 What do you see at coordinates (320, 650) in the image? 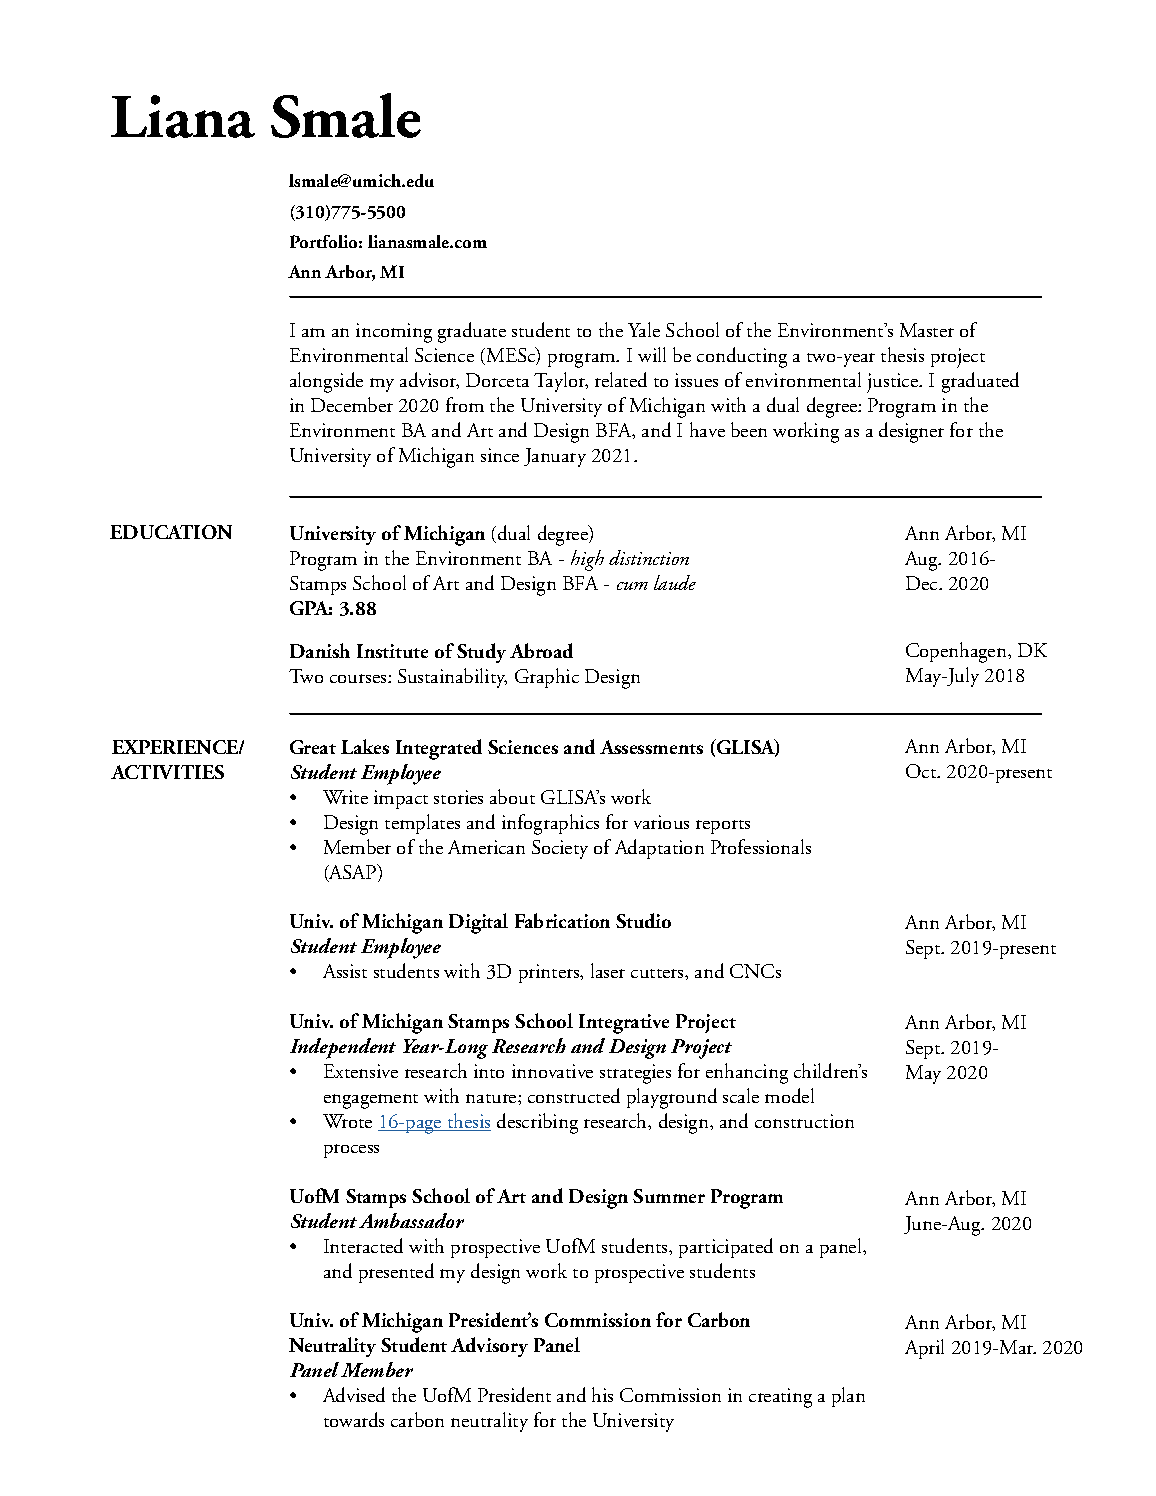
I see `Danish` at bounding box center [320, 650].
